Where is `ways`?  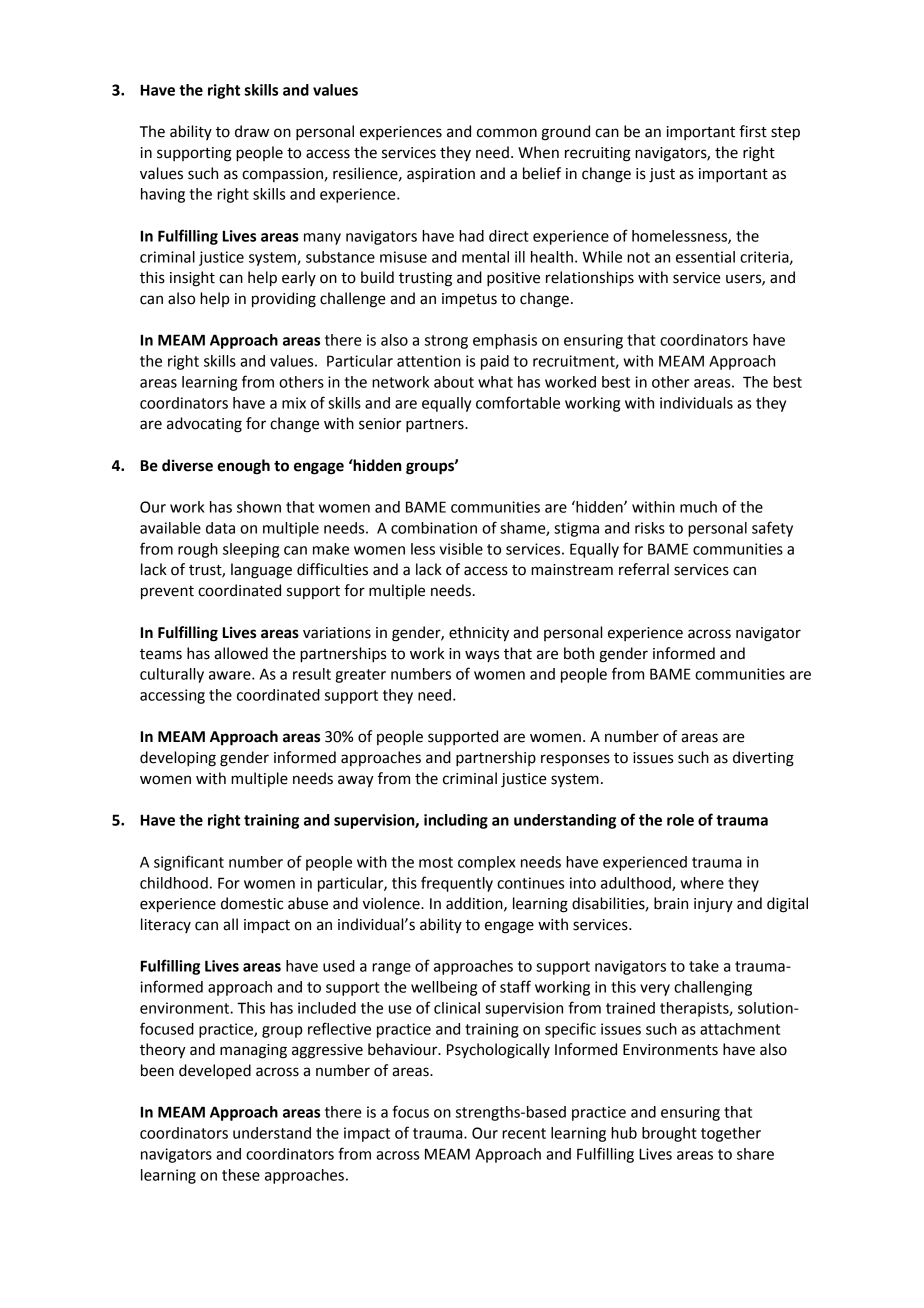 ways is located at coordinates (482, 656).
